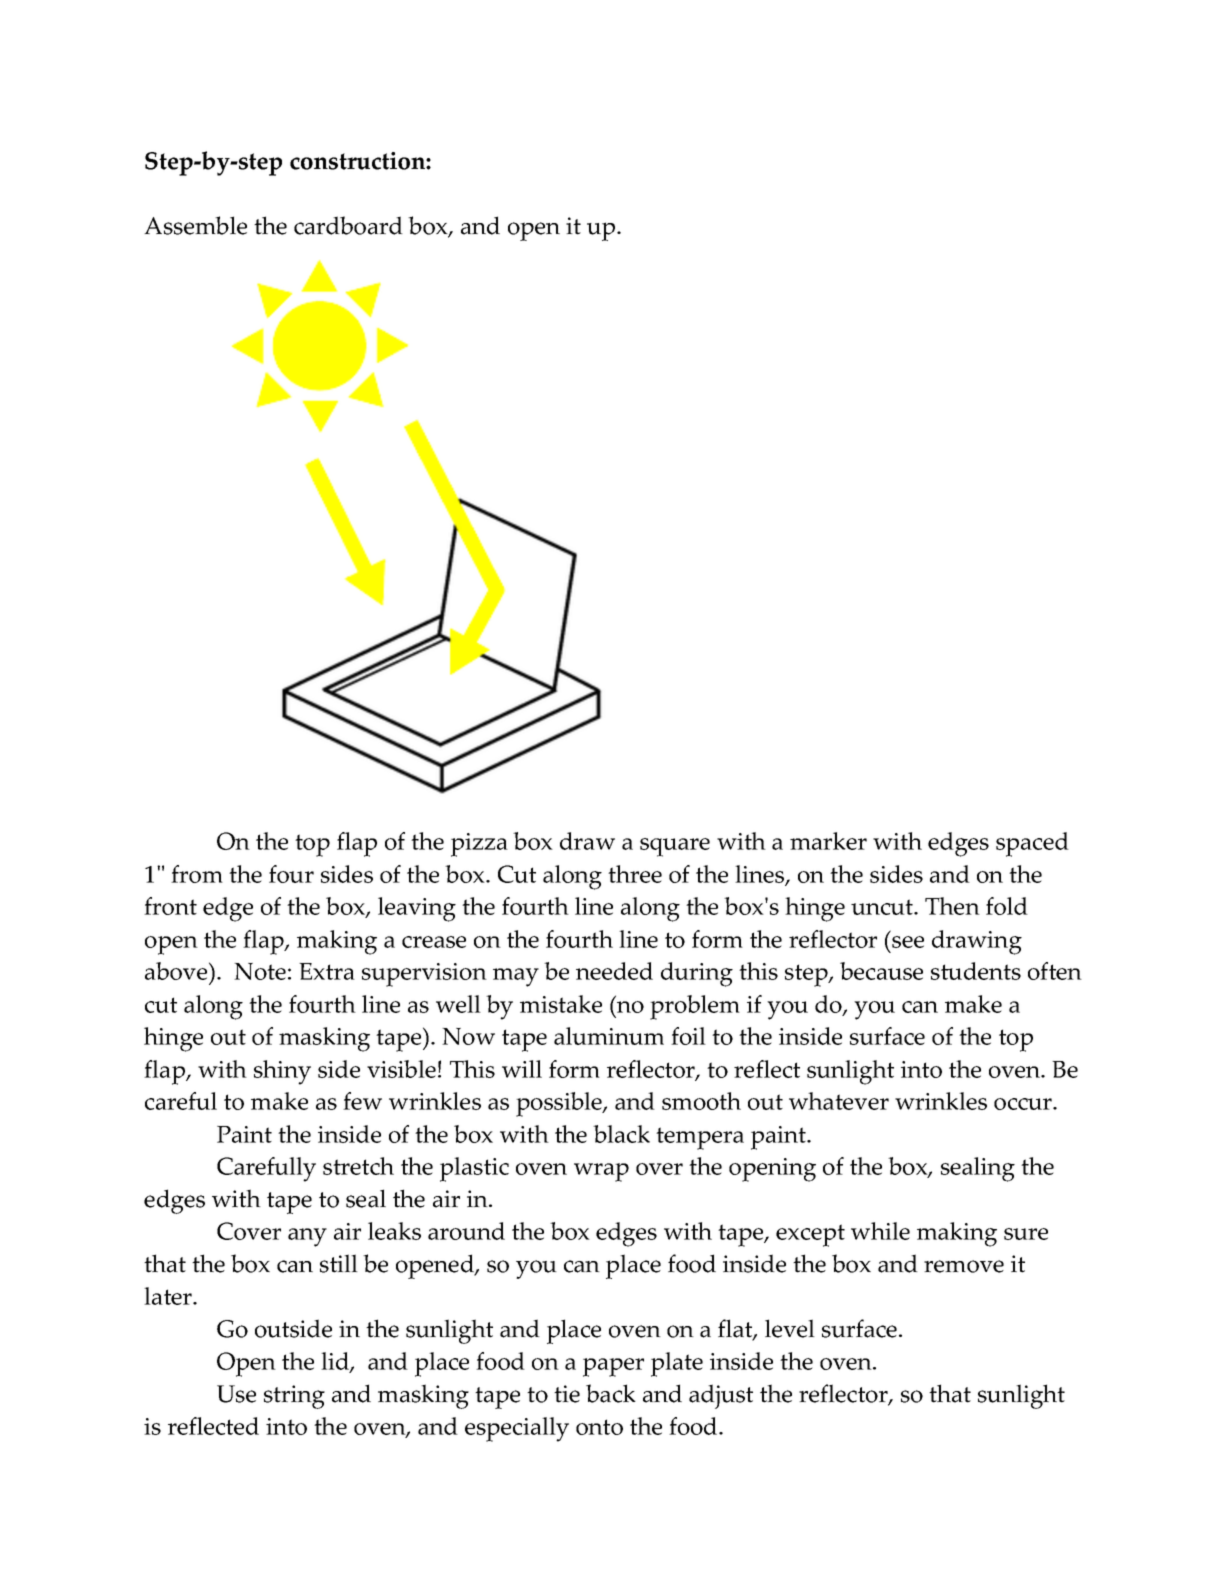 The height and width of the screenshot is (1589, 1228). I want to click on from, so click(197, 874).
